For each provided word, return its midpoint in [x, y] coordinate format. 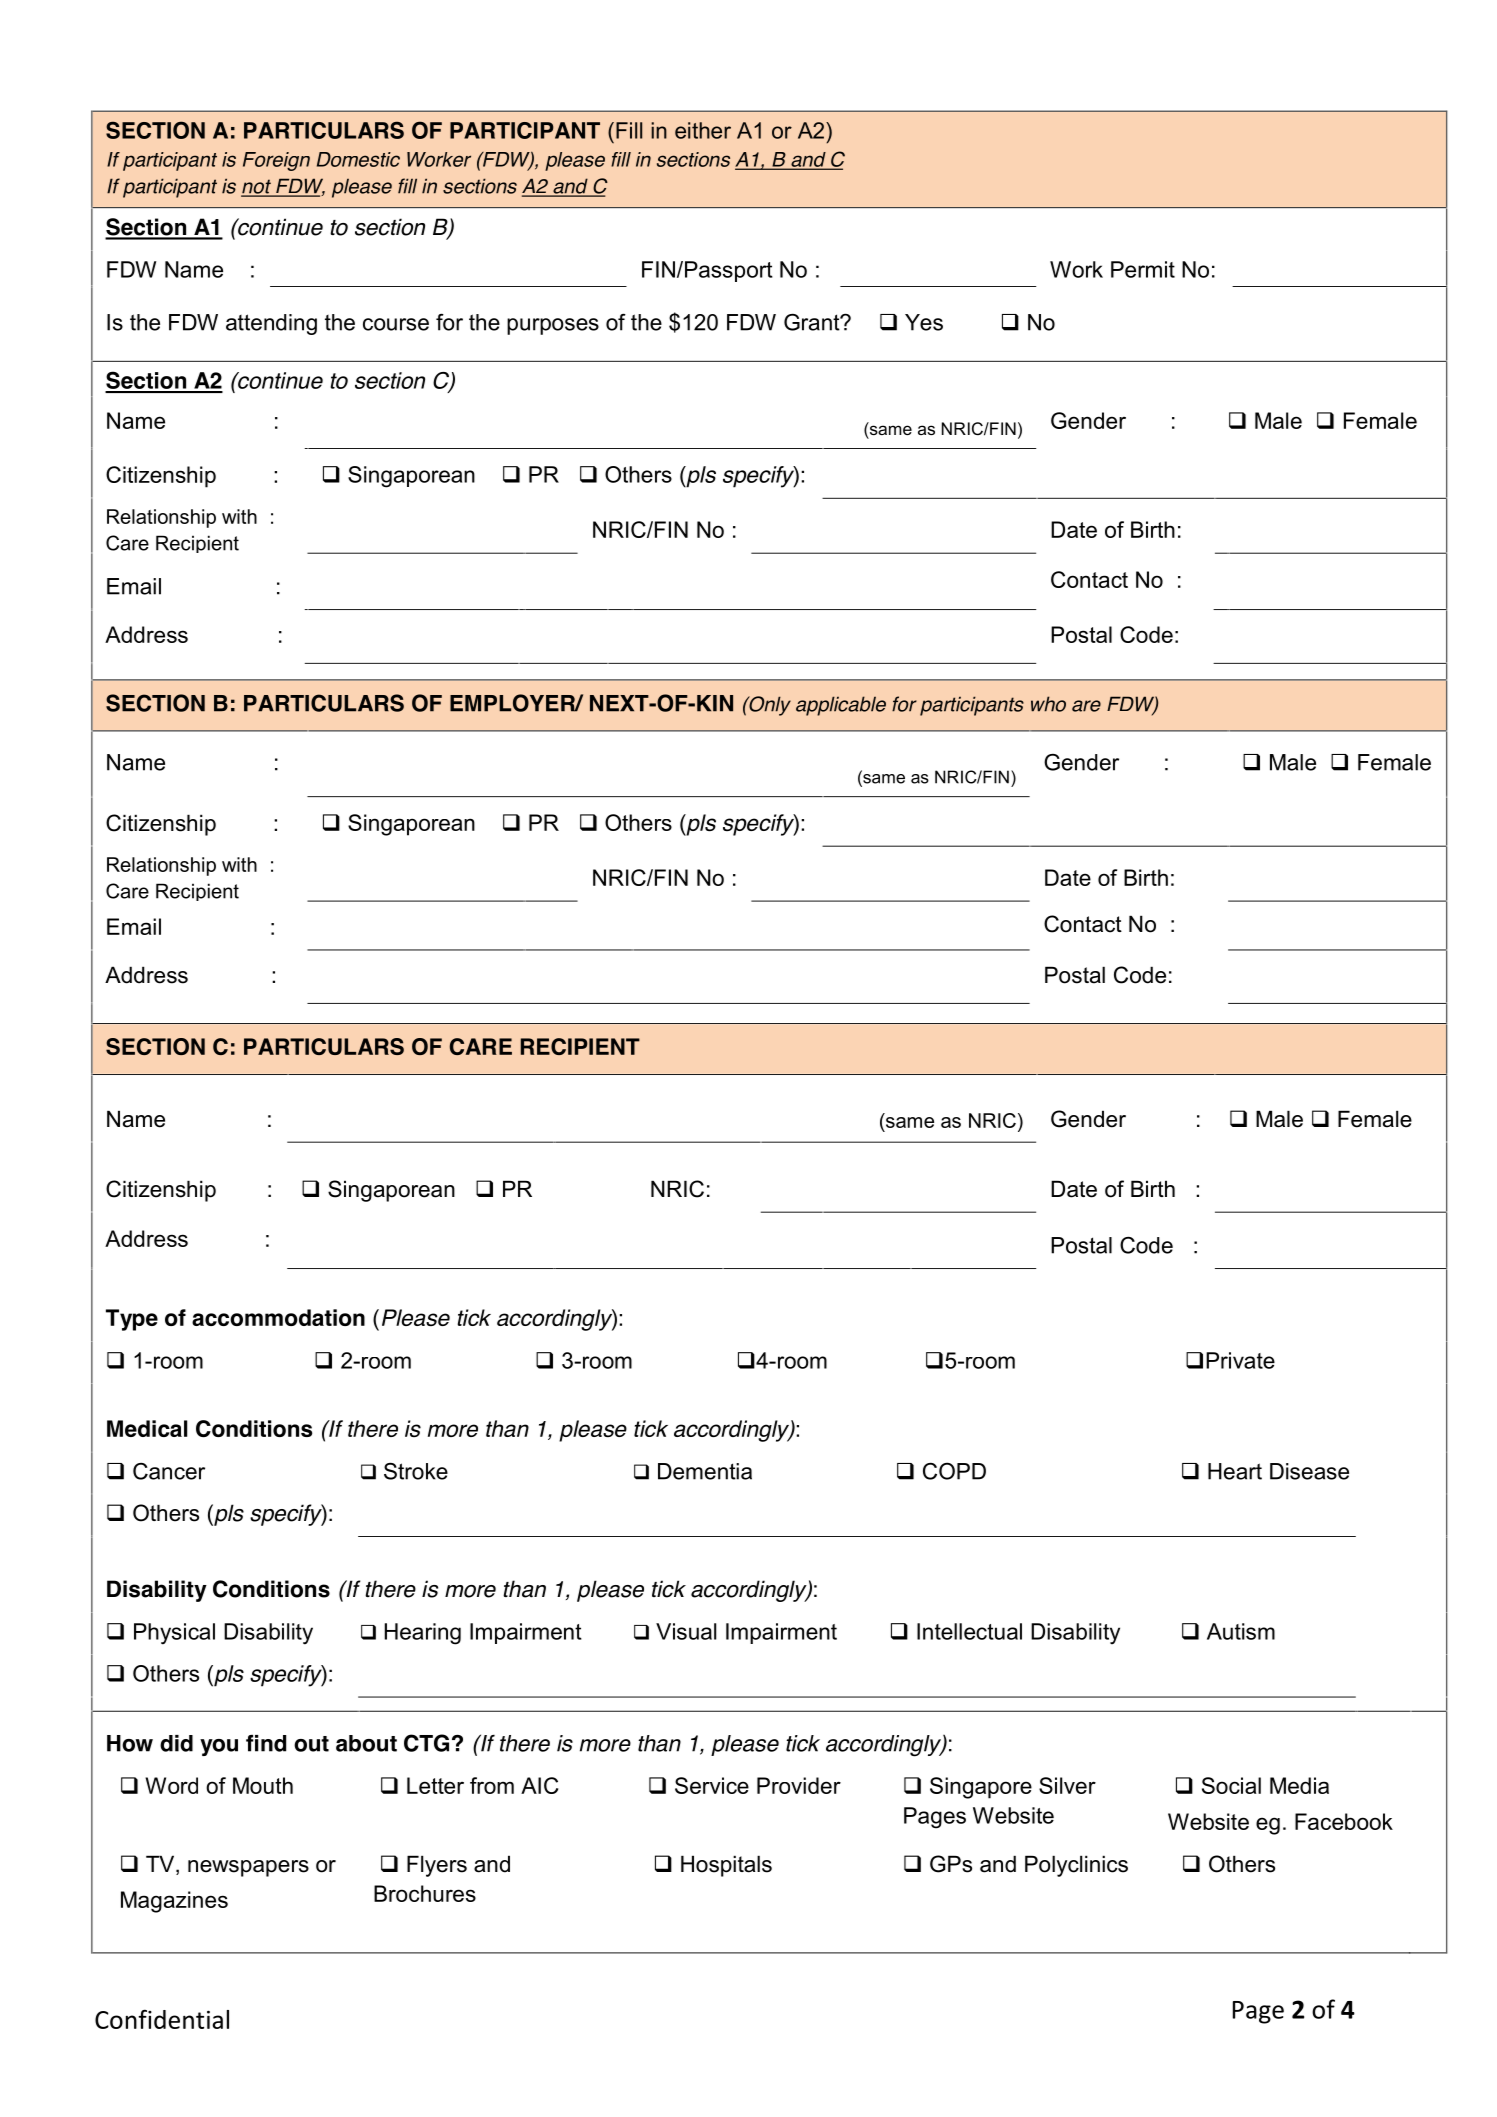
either [703, 130]
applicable [841, 706]
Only [769, 706]
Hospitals [726, 1866]
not [257, 187]
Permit [1143, 269]
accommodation [278, 1317]
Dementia [705, 1471]
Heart [1235, 1471]
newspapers [248, 1868]
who [1048, 704]
